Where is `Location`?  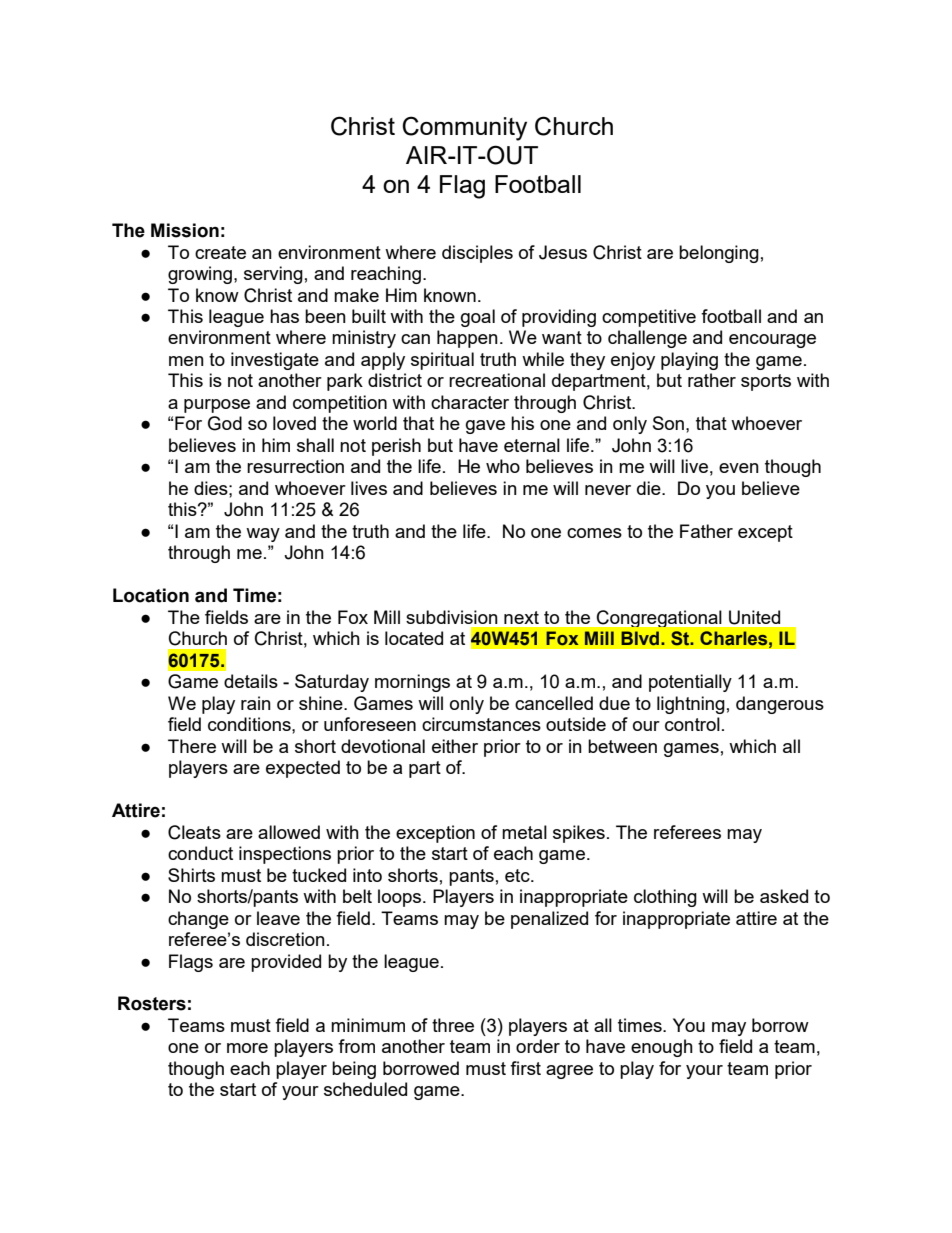
Location is located at coordinates (151, 595).
